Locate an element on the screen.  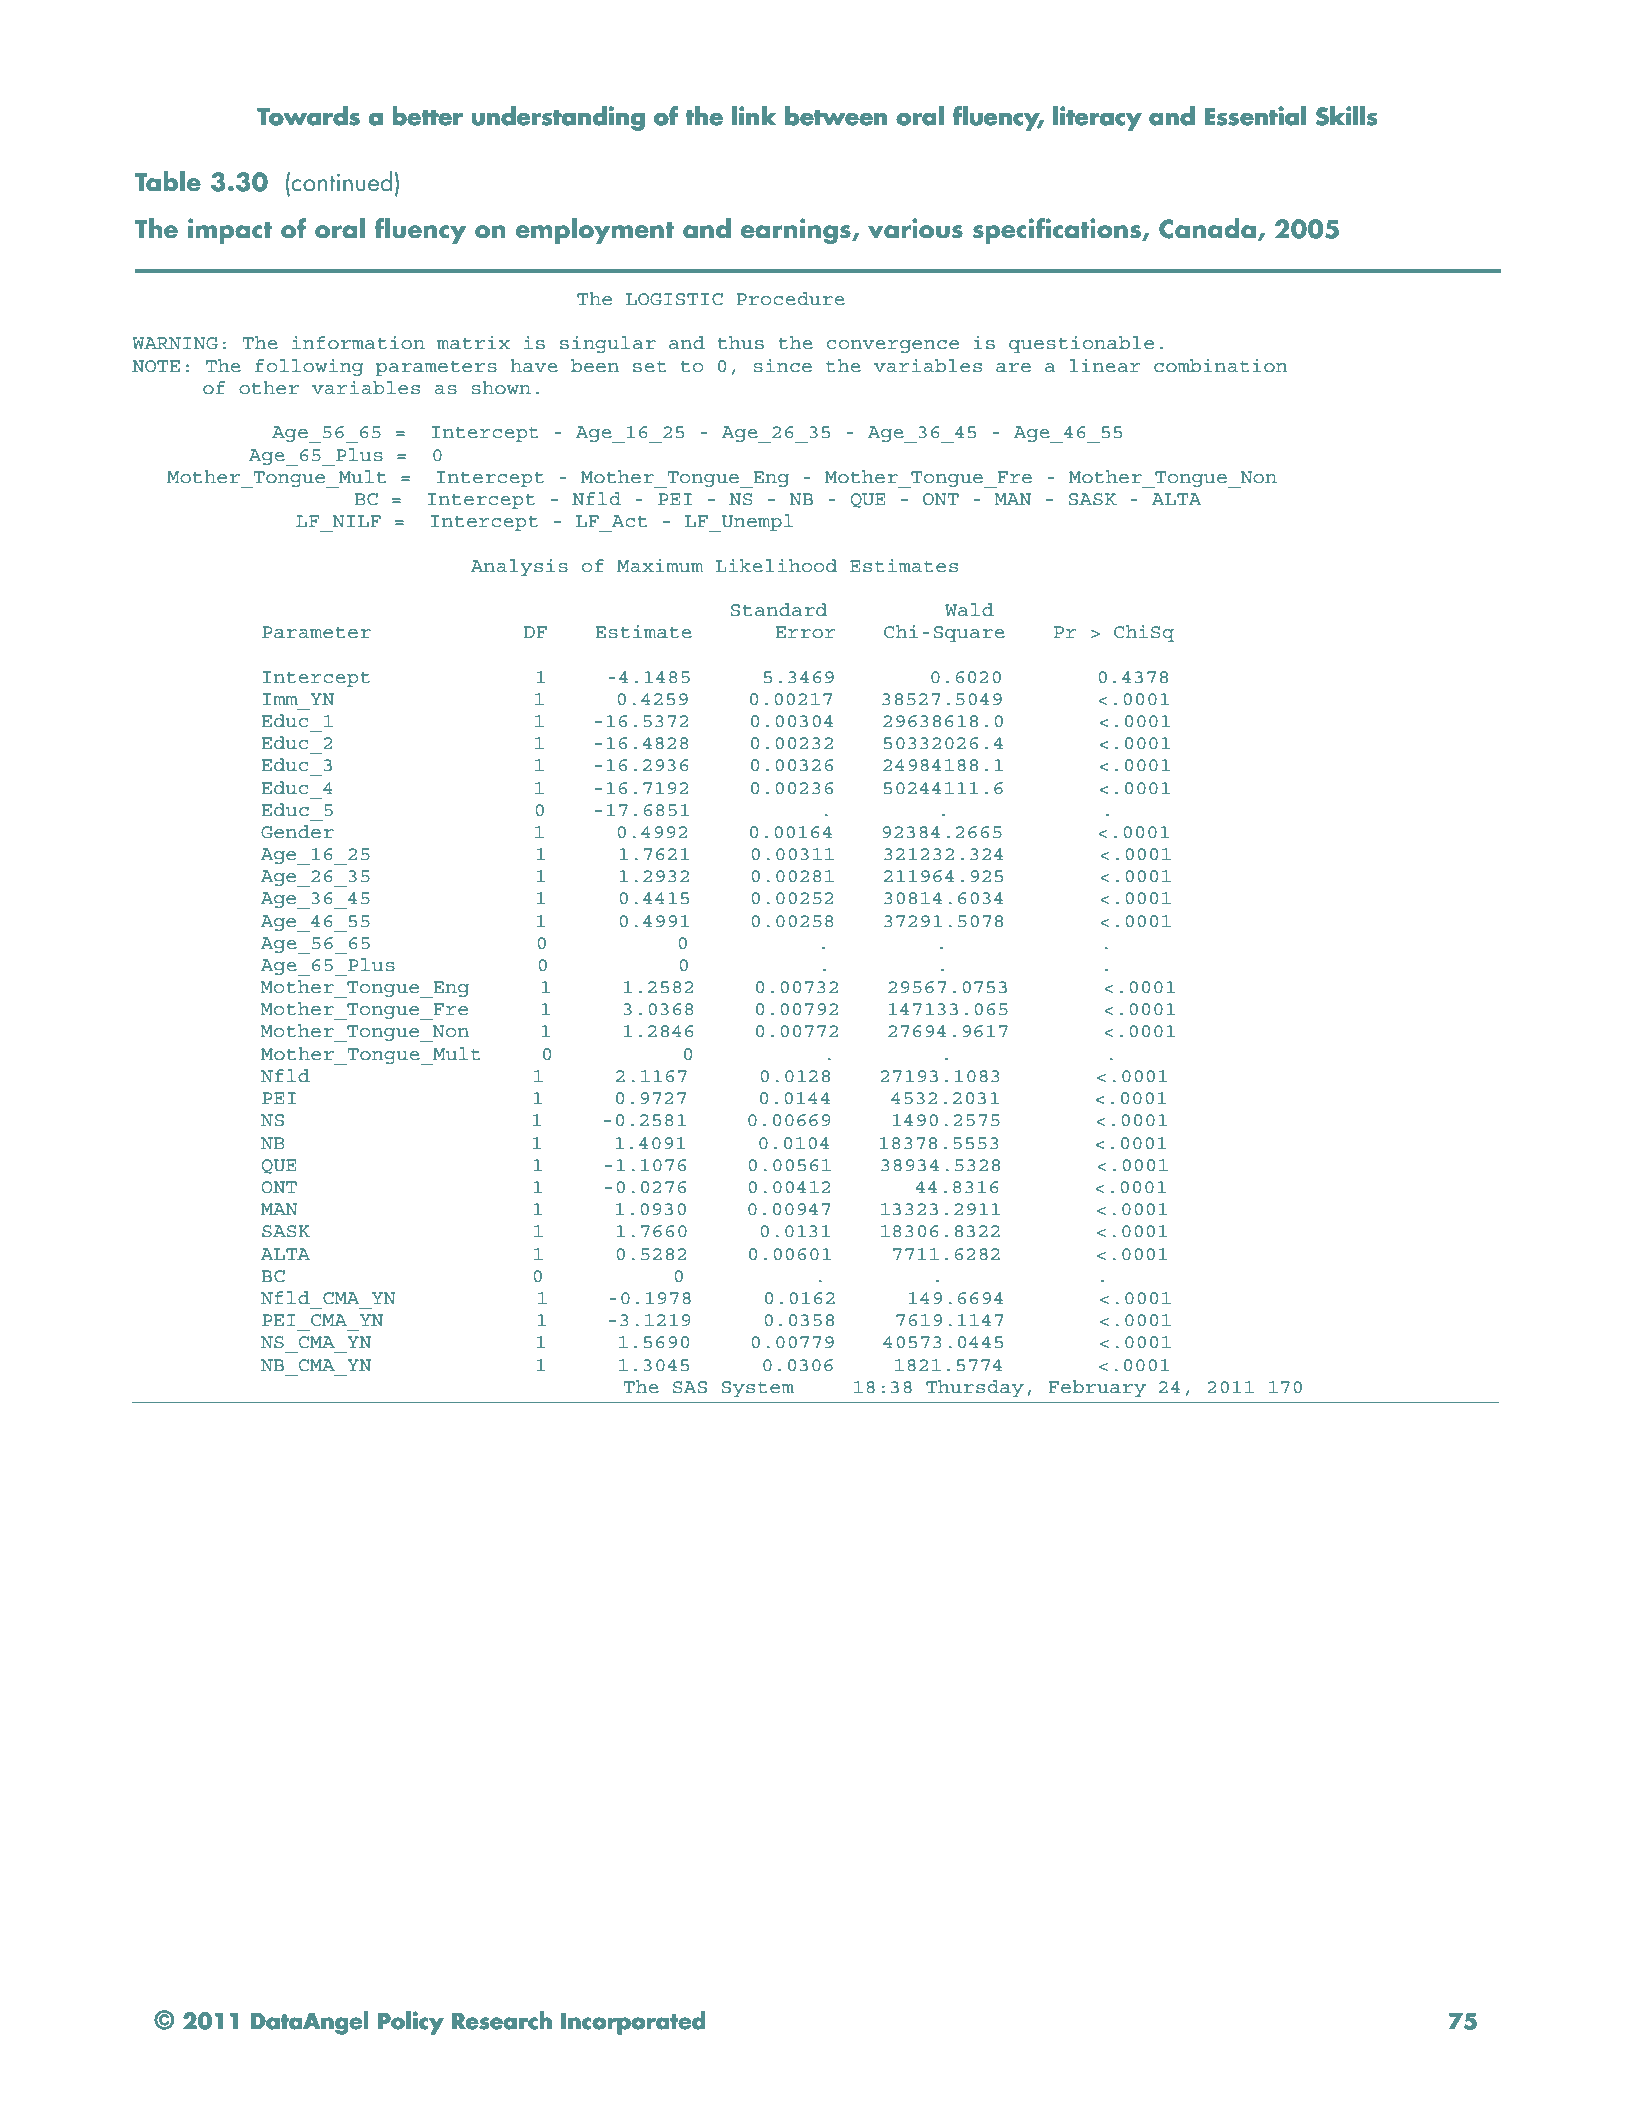
continued is located at coordinates (342, 181).
